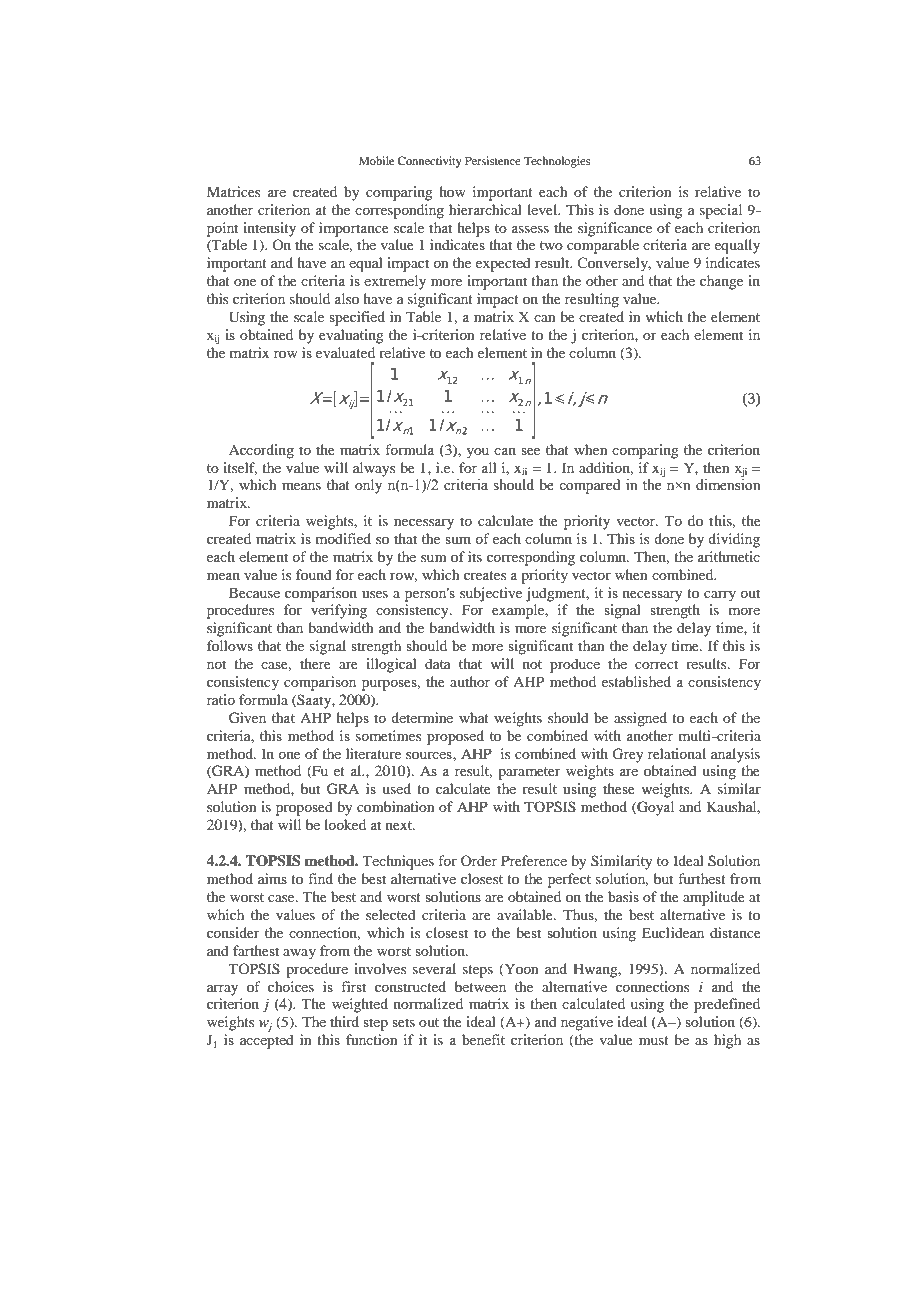 This document has width=924, height=1308. What do you see at coordinates (721, 211) in the document?
I see `special` at bounding box center [721, 211].
